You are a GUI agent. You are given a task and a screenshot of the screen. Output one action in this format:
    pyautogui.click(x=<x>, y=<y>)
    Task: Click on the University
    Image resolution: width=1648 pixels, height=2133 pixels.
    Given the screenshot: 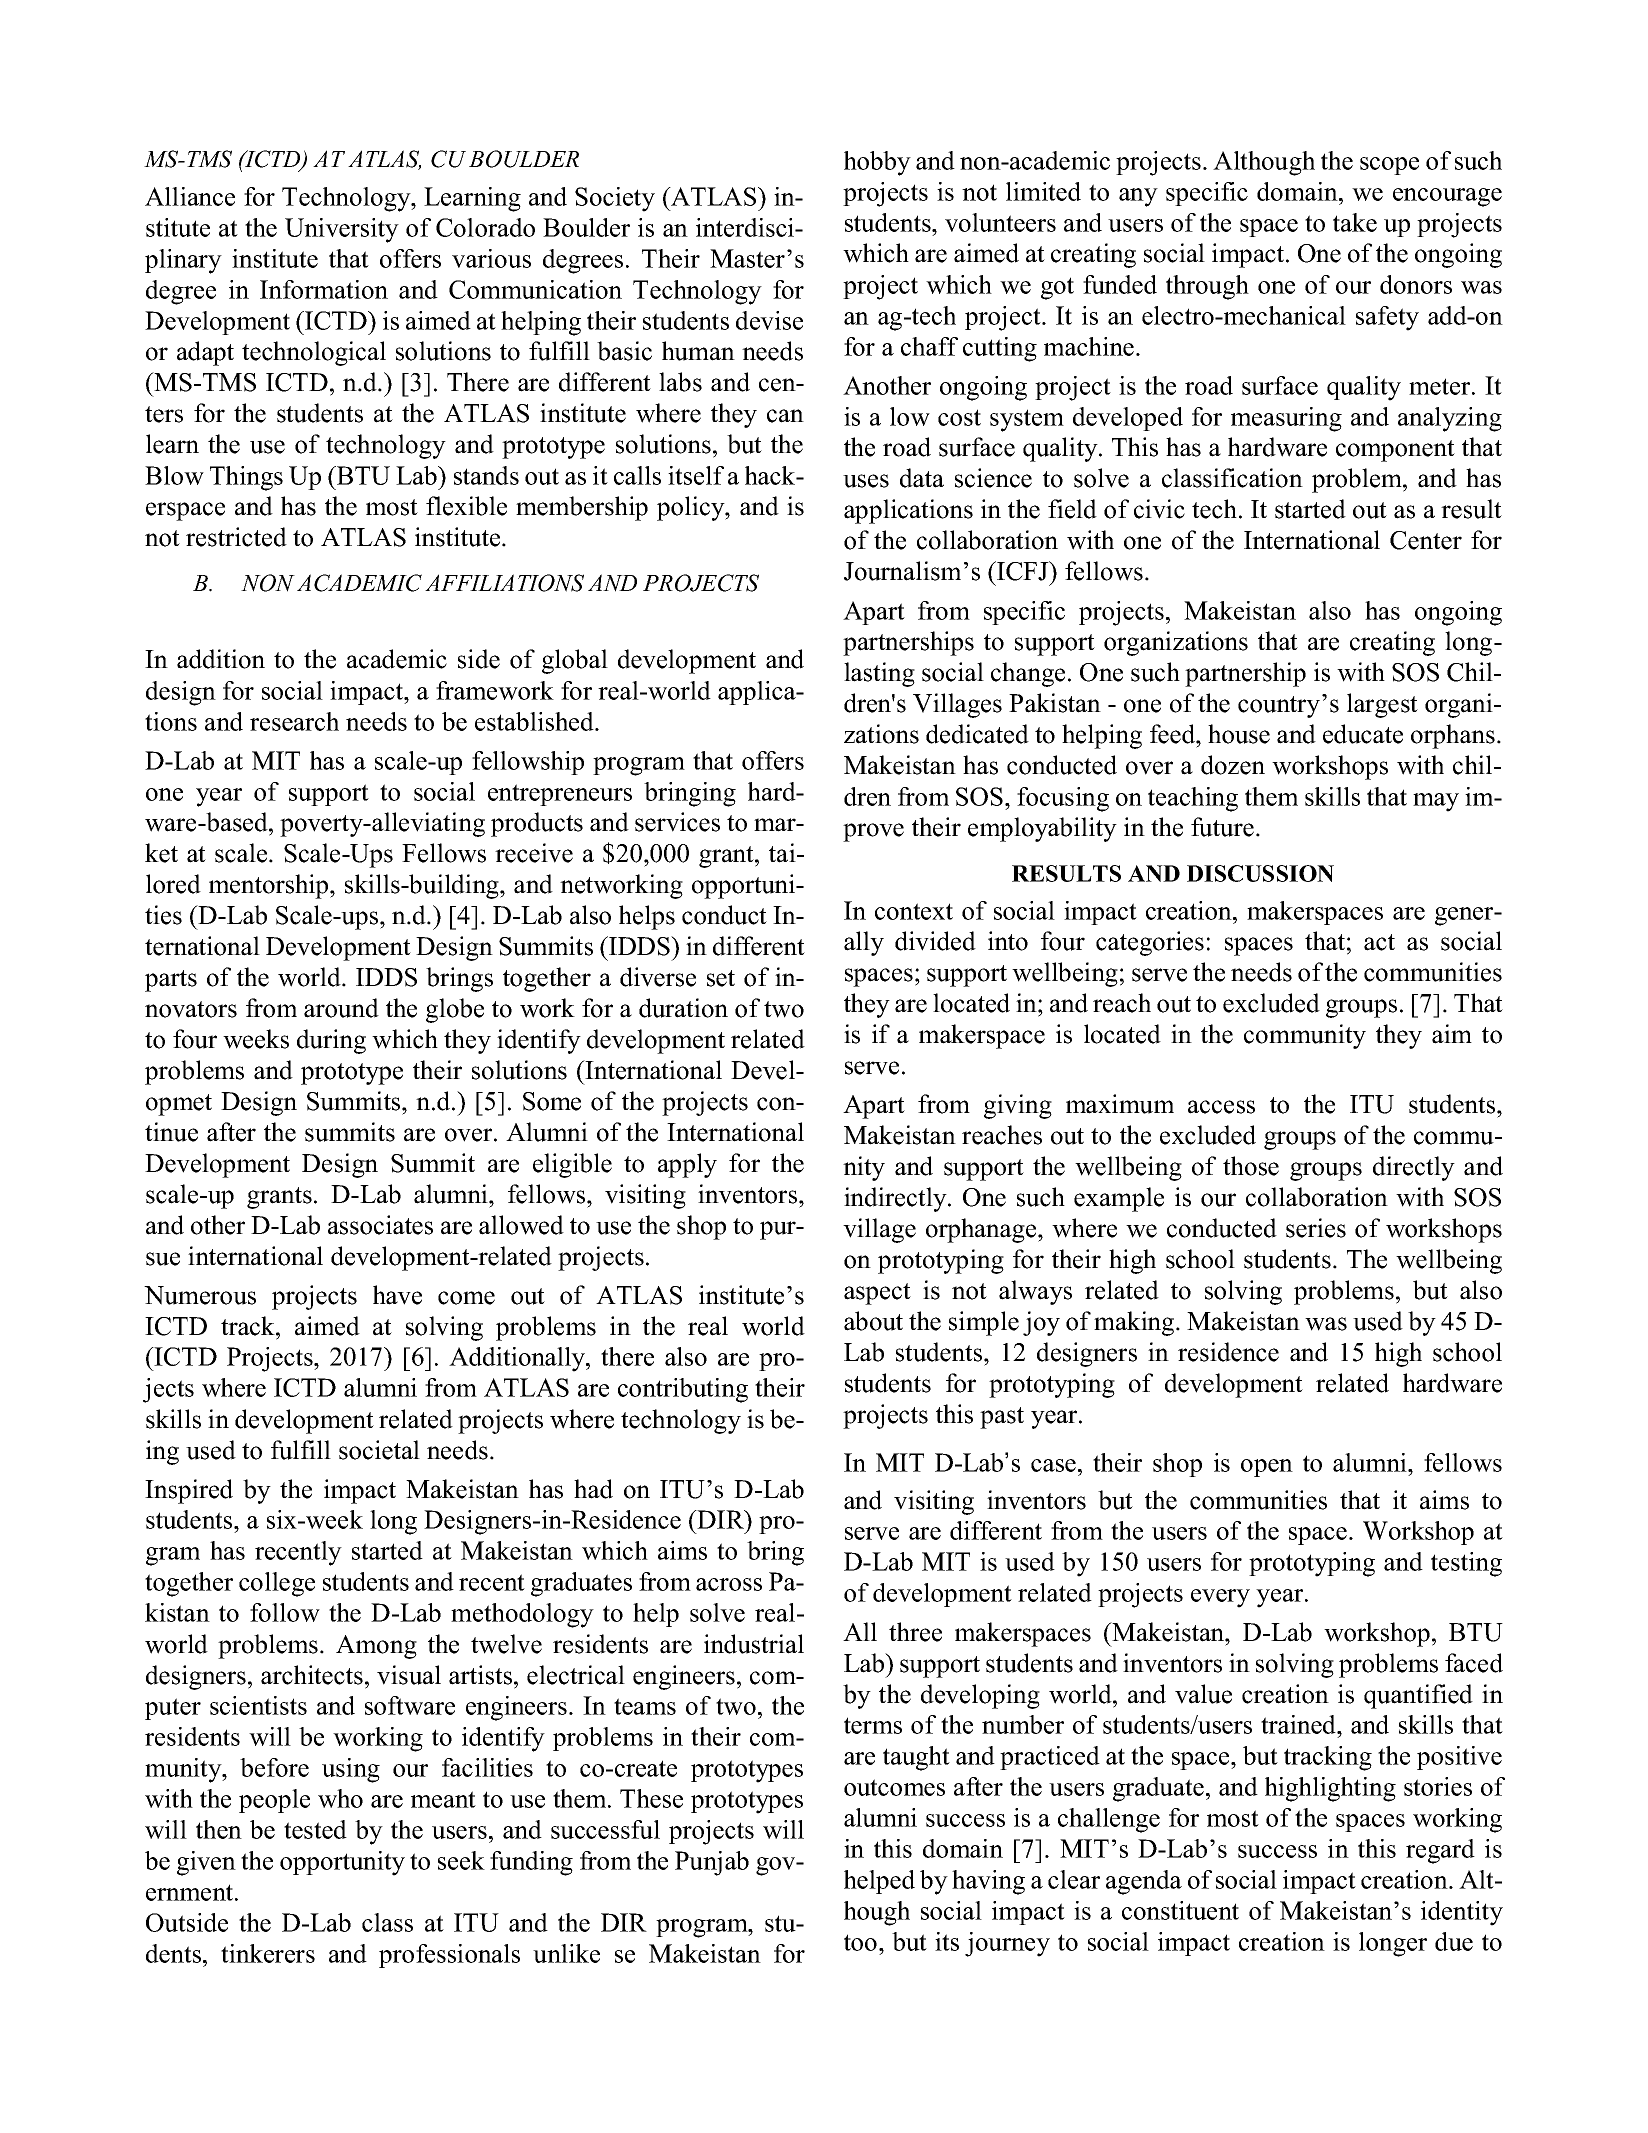 What is the action you would take?
    pyautogui.click(x=342, y=230)
